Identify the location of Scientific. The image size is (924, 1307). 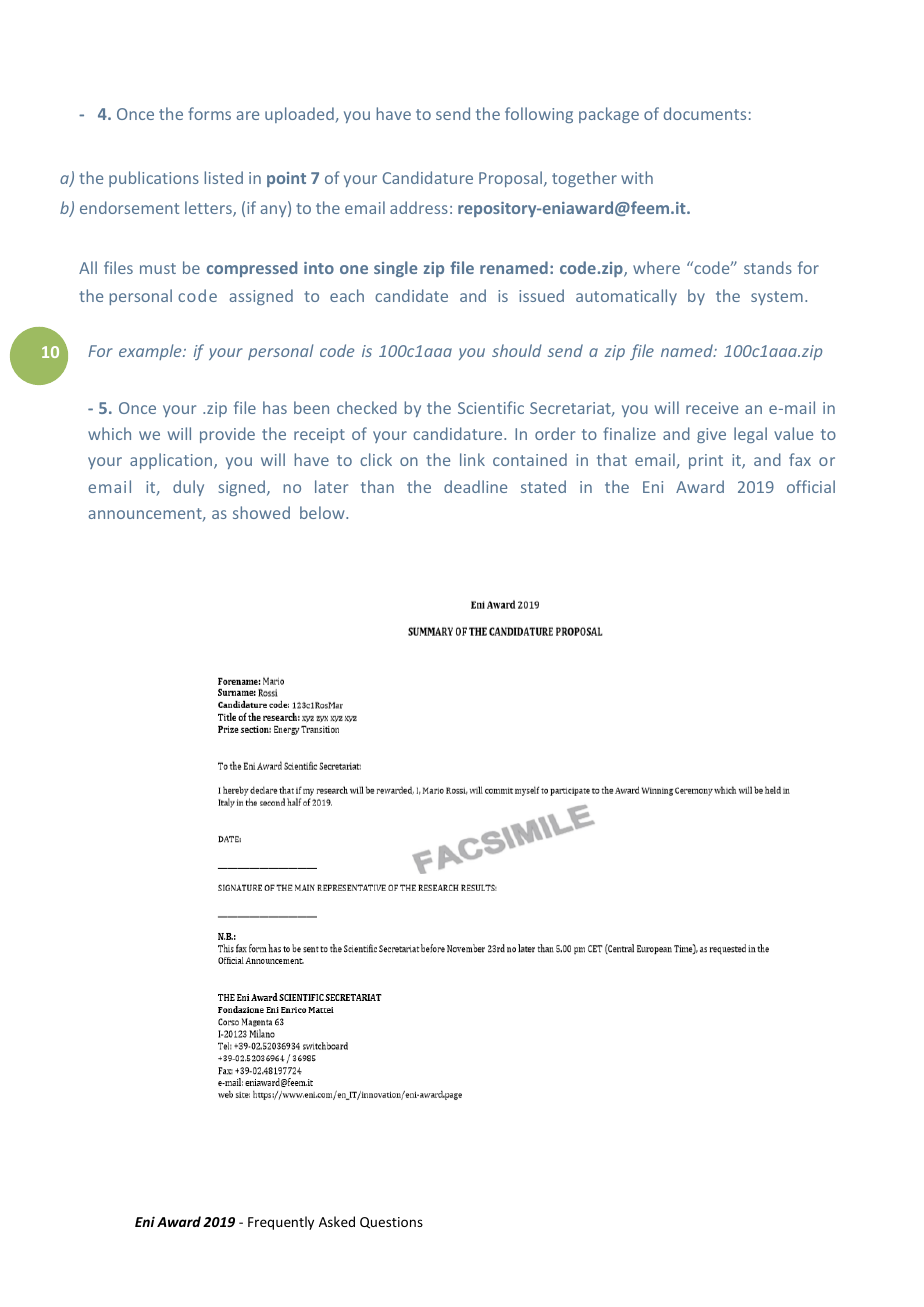
(491, 407).
